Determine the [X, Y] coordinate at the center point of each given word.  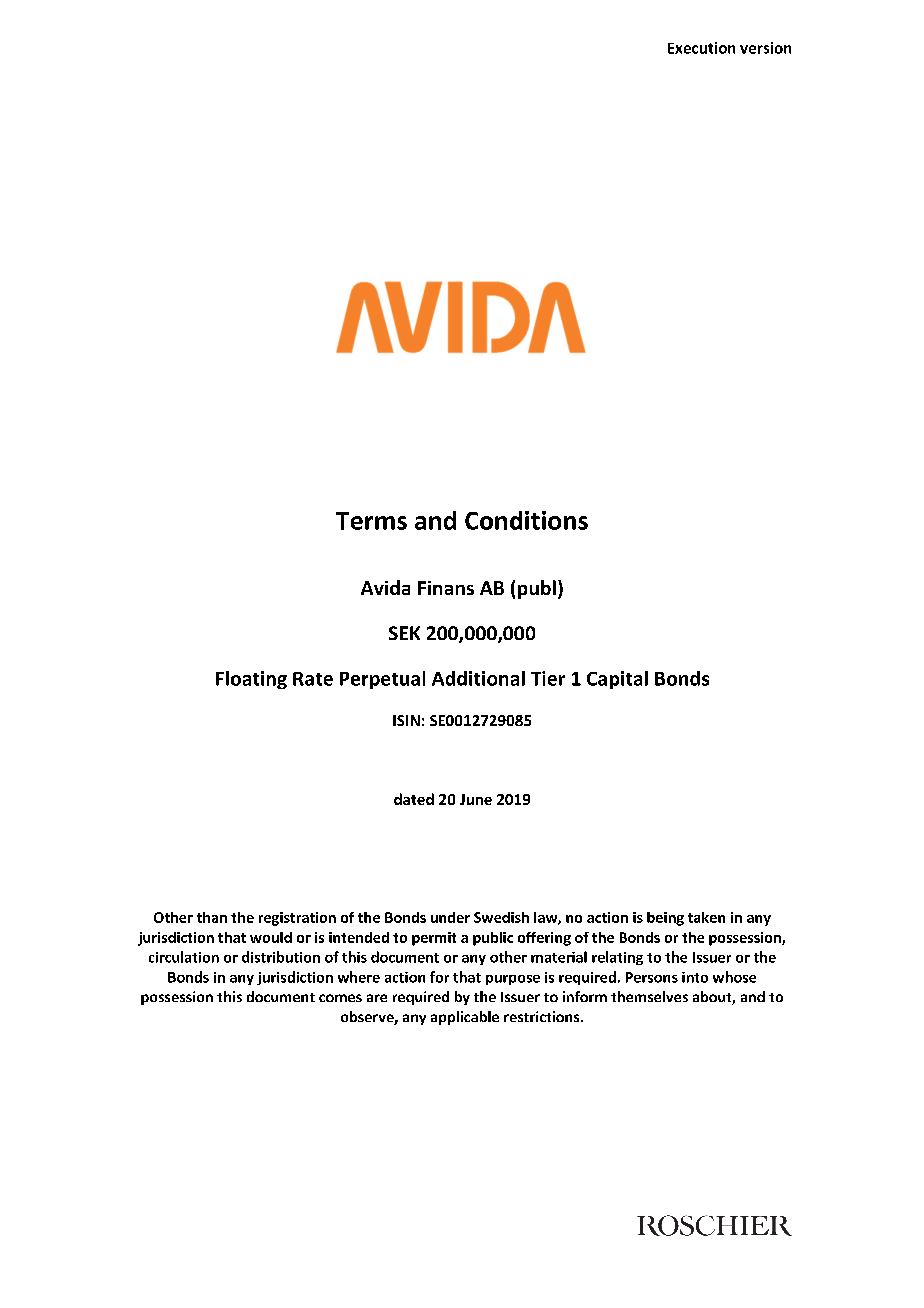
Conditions [526, 520]
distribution [281, 957]
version [765, 48]
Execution [701, 48]
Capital [617, 680]
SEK [404, 633]
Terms [371, 521]
